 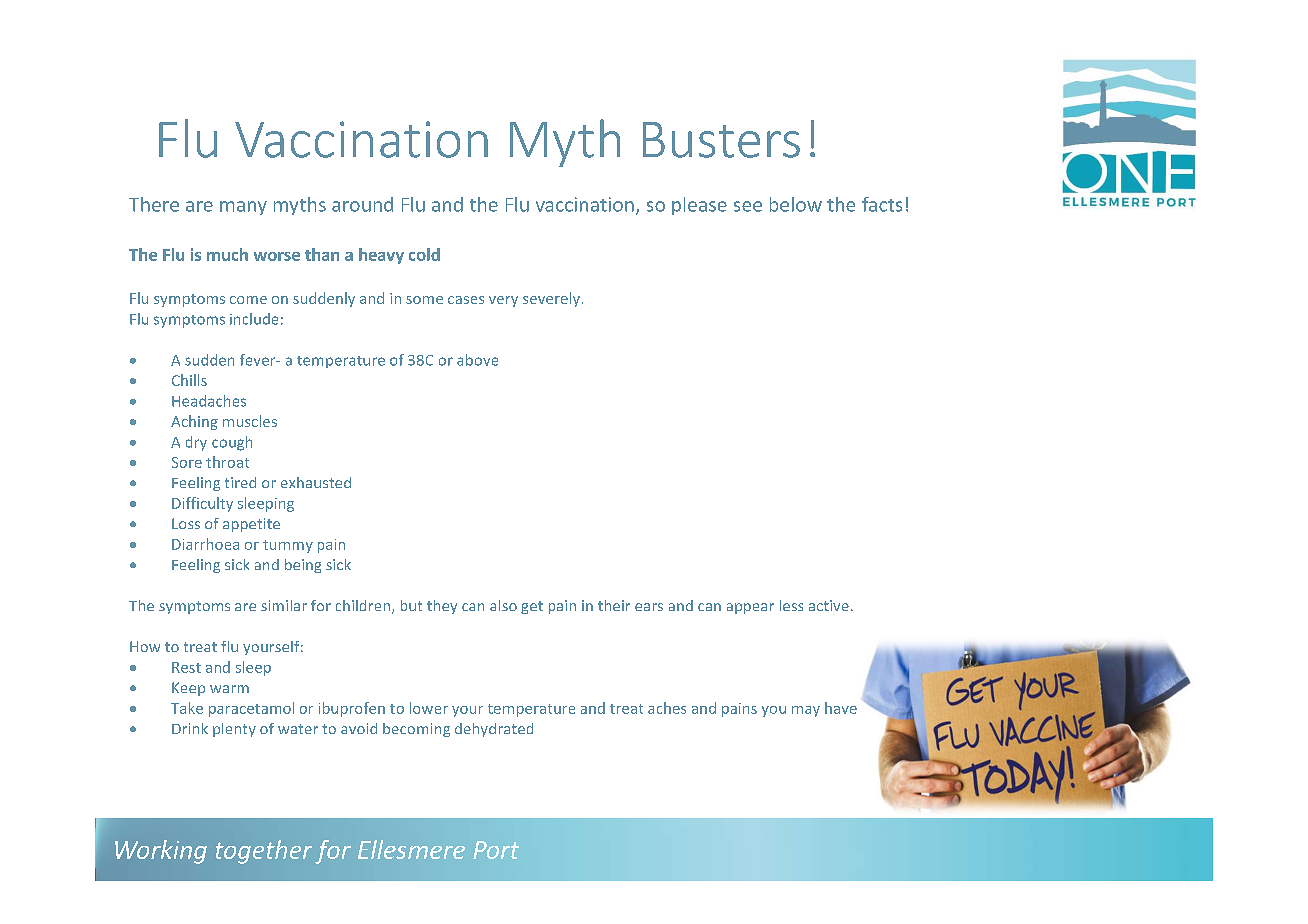 I want to click on severely, so click(x=553, y=299).
